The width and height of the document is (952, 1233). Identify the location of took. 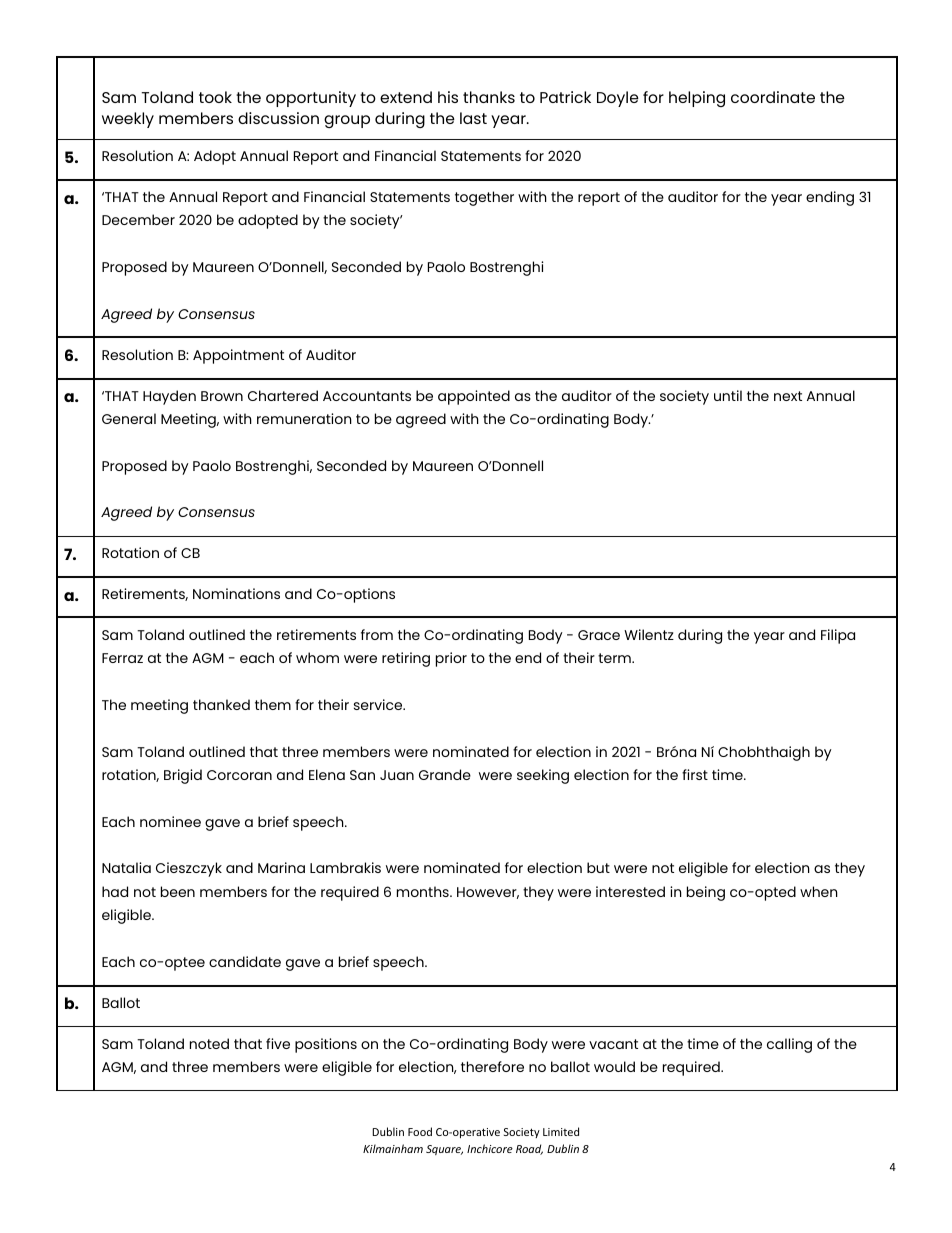
(215, 97).
